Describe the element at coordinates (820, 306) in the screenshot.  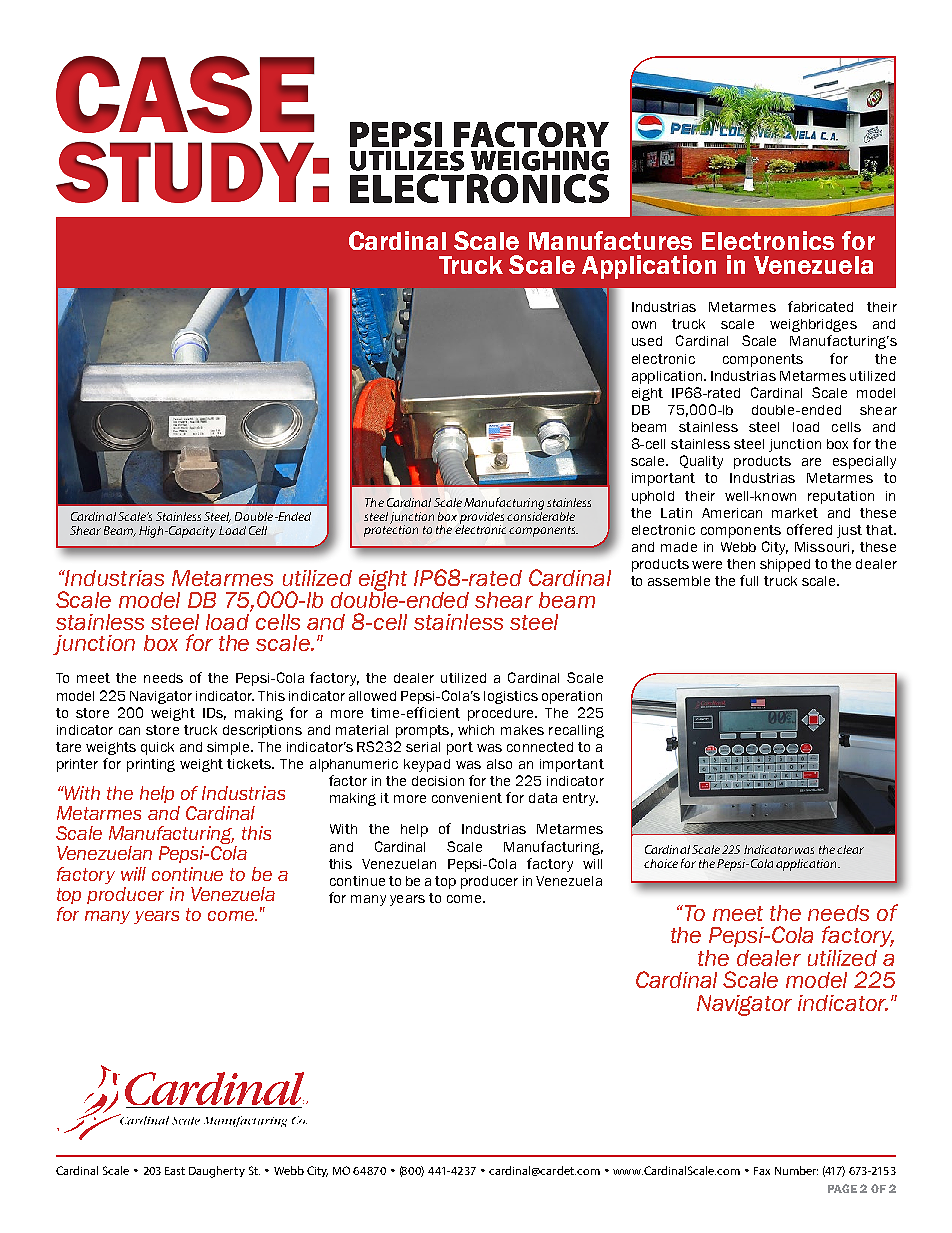
I see `fabricated` at that location.
